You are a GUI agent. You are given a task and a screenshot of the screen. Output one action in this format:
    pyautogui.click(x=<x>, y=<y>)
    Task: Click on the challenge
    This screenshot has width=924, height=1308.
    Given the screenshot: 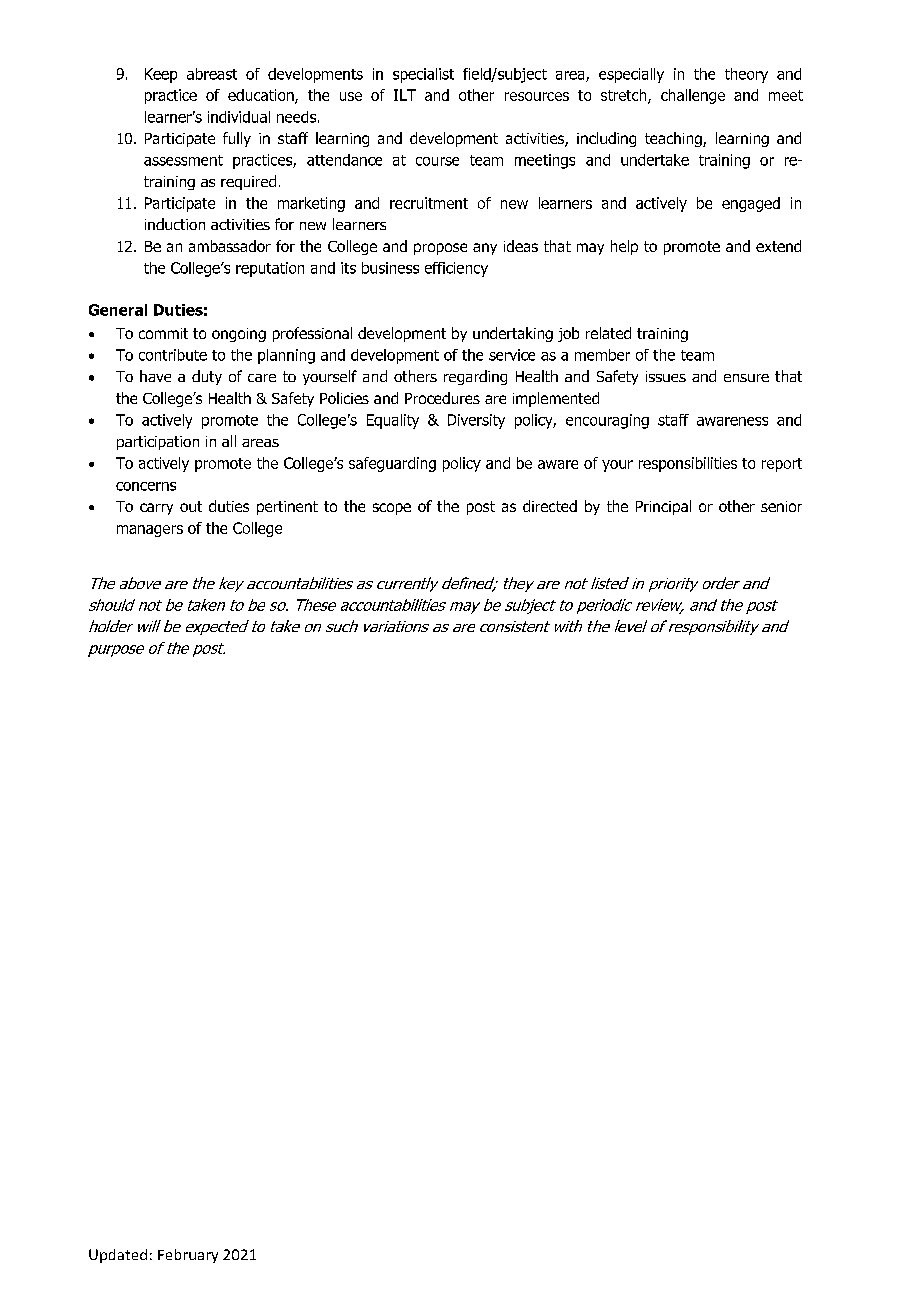 What is the action you would take?
    pyautogui.click(x=693, y=96)
